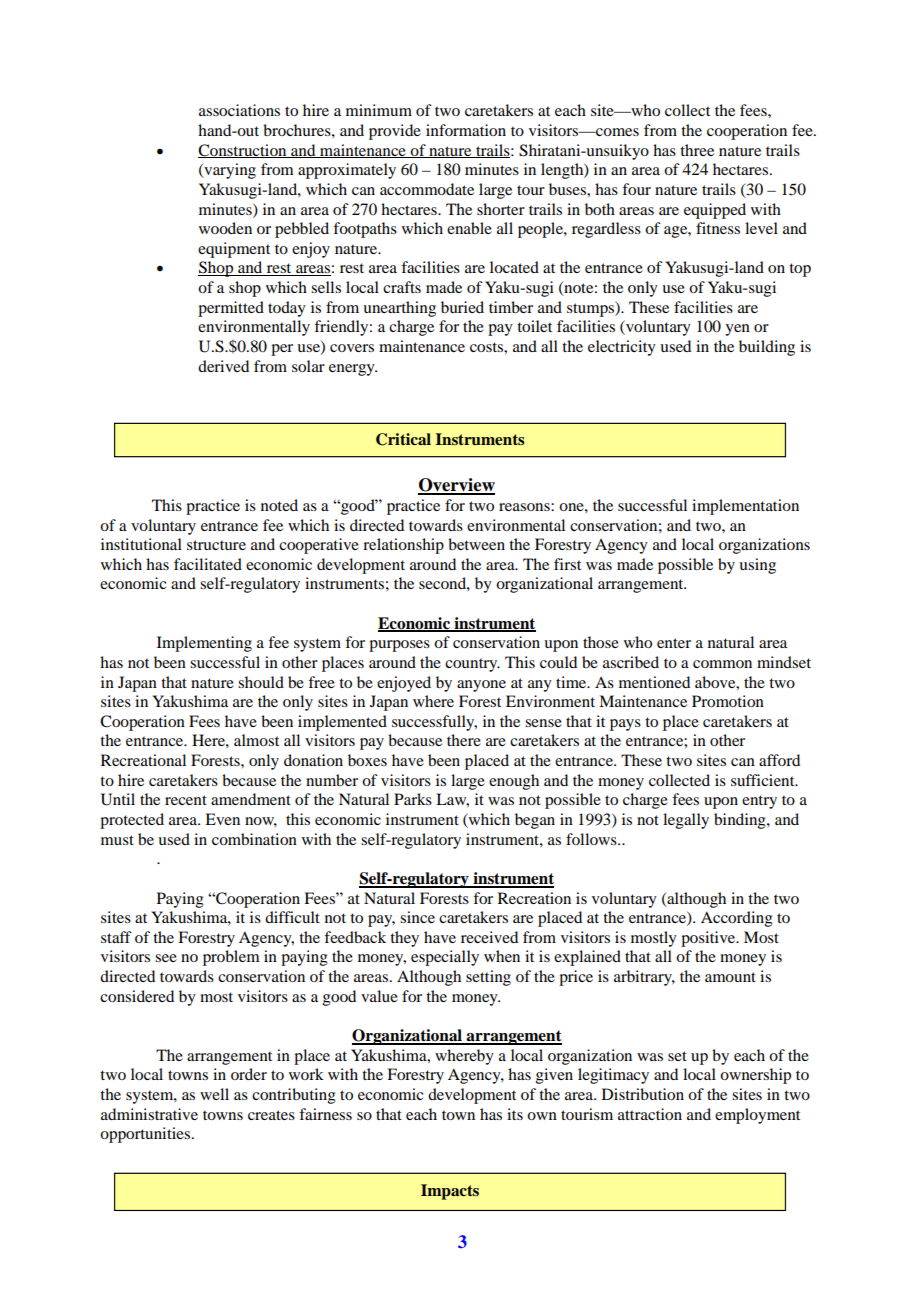 The height and width of the screenshot is (1308, 924). Describe the element at coordinates (223, 366) in the screenshot. I see `derived` at that location.
